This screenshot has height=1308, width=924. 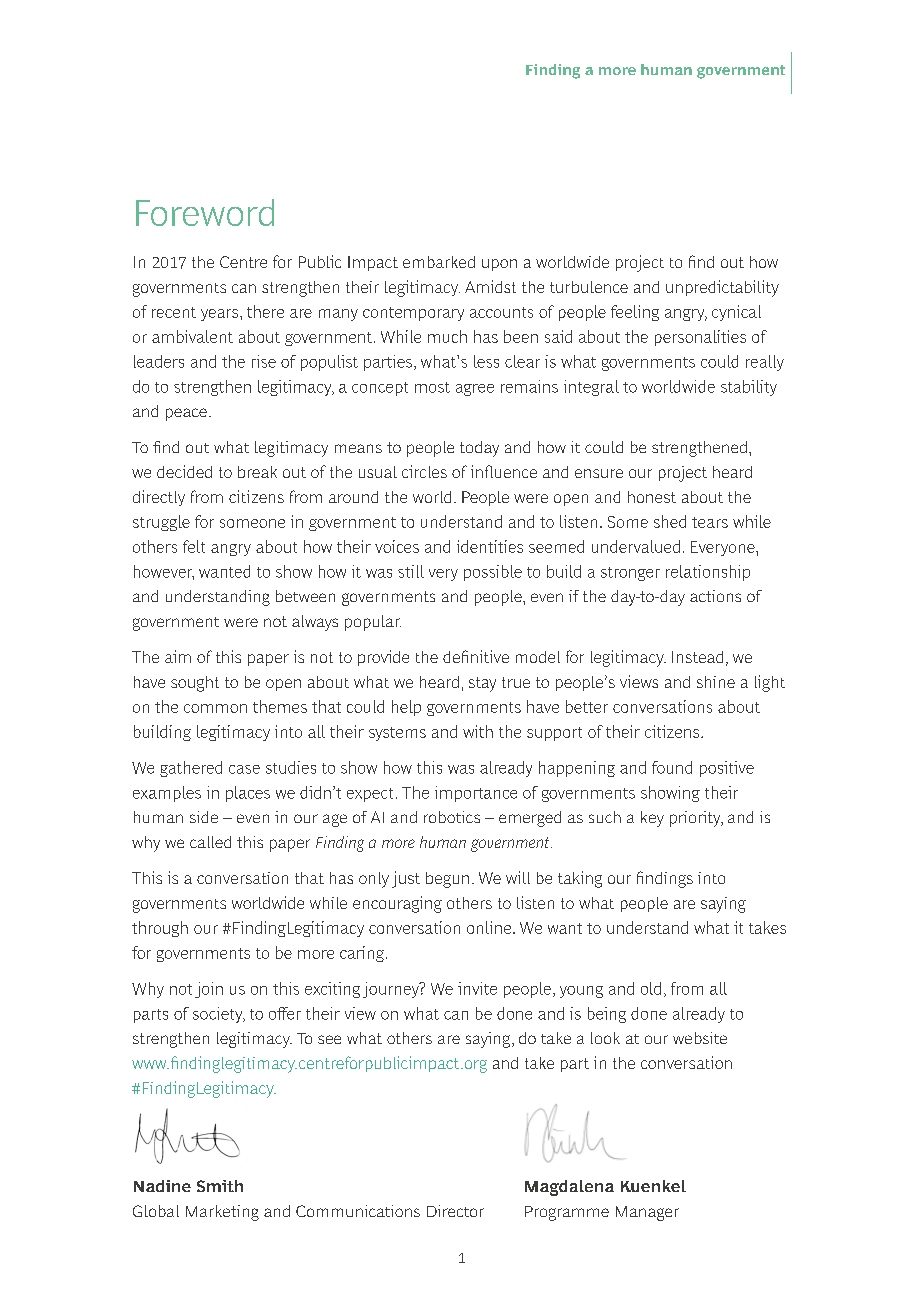 I want to click on embarked, so click(x=439, y=262).
